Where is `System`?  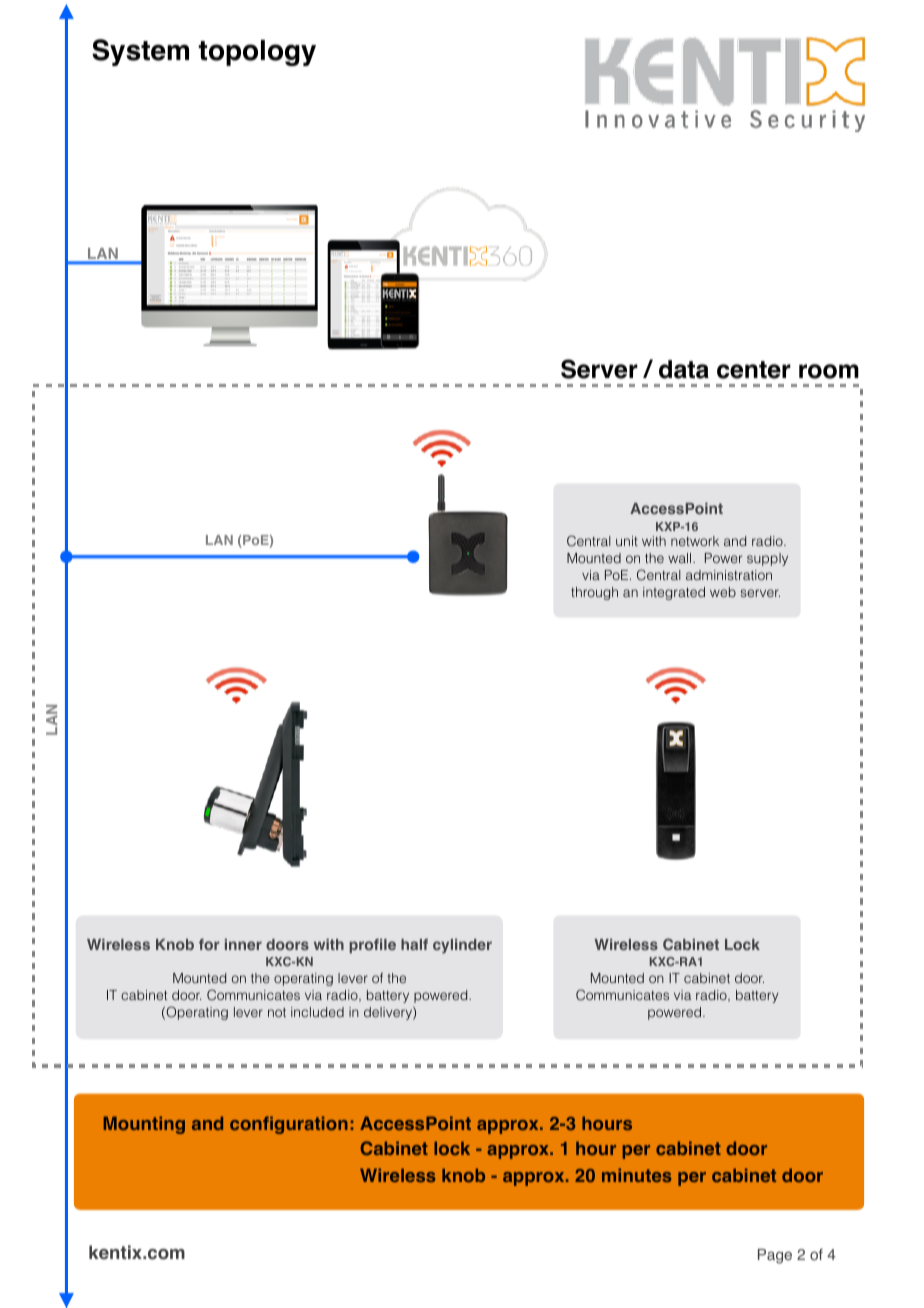
System is located at coordinates (140, 52).
